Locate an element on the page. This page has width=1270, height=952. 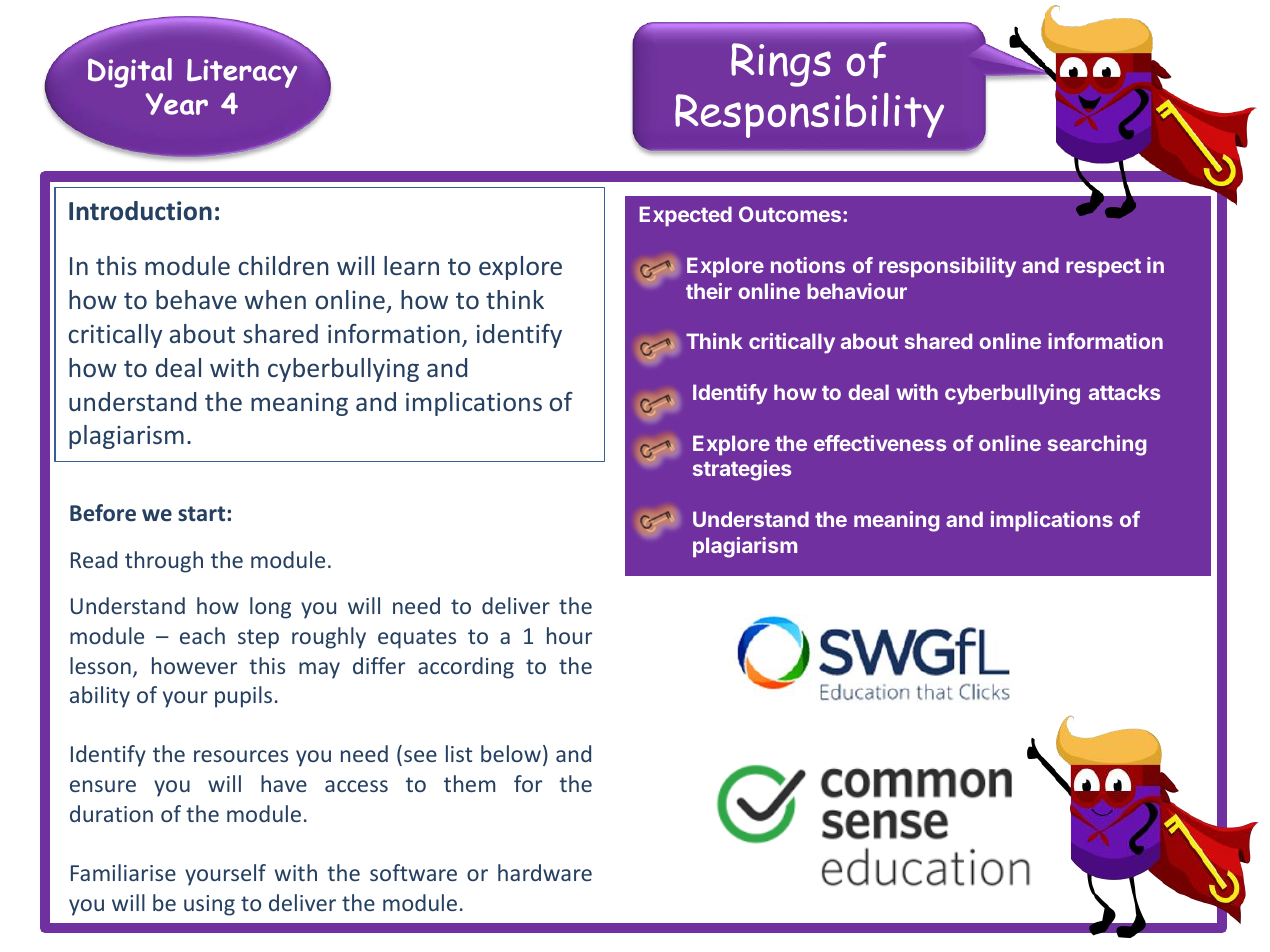
Literacy is located at coordinates (242, 73).
